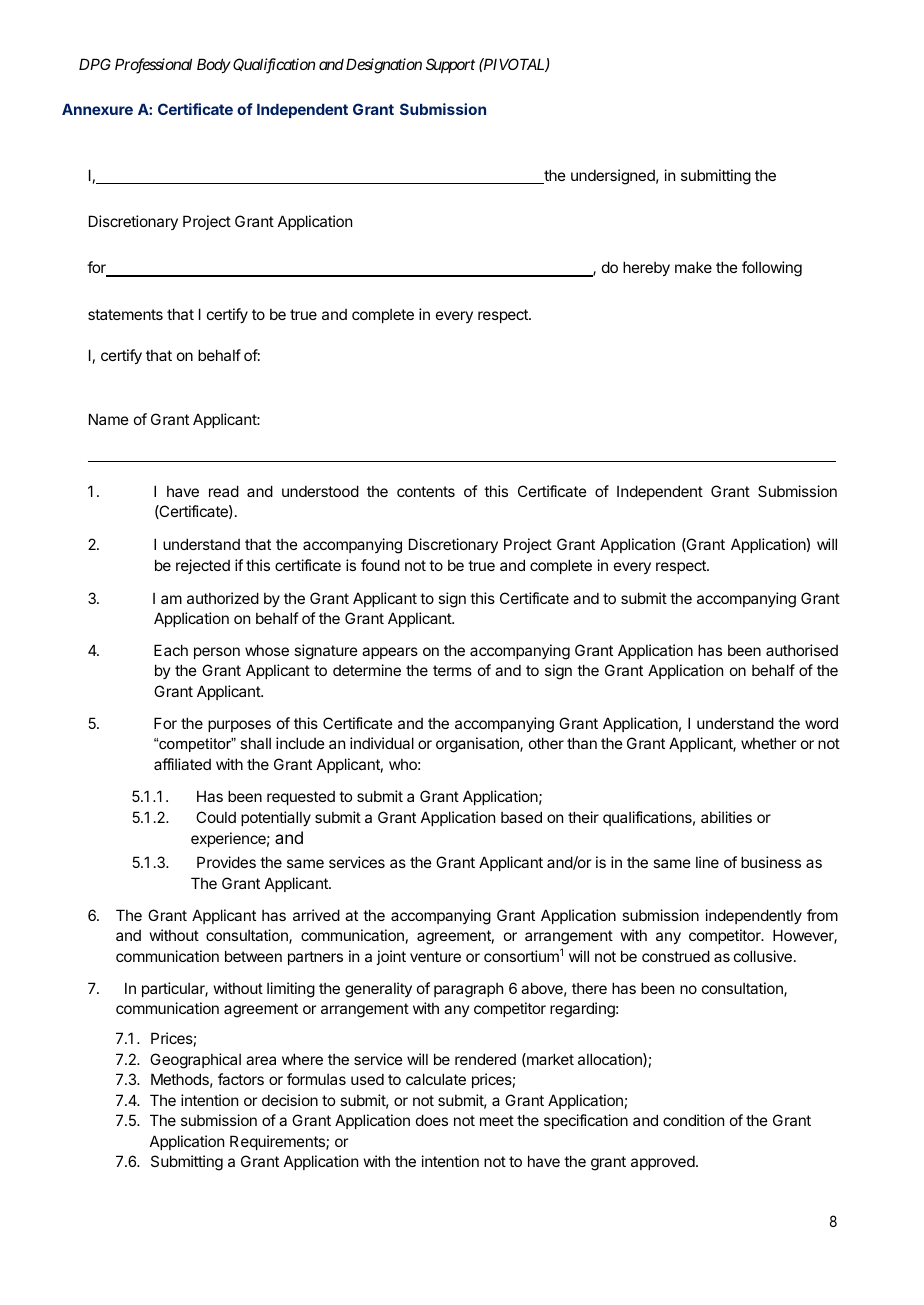 The height and width of the document is (1305, 924). Describe the element at coordinates (241, 1079) in the document. I see `factors` at that location.
